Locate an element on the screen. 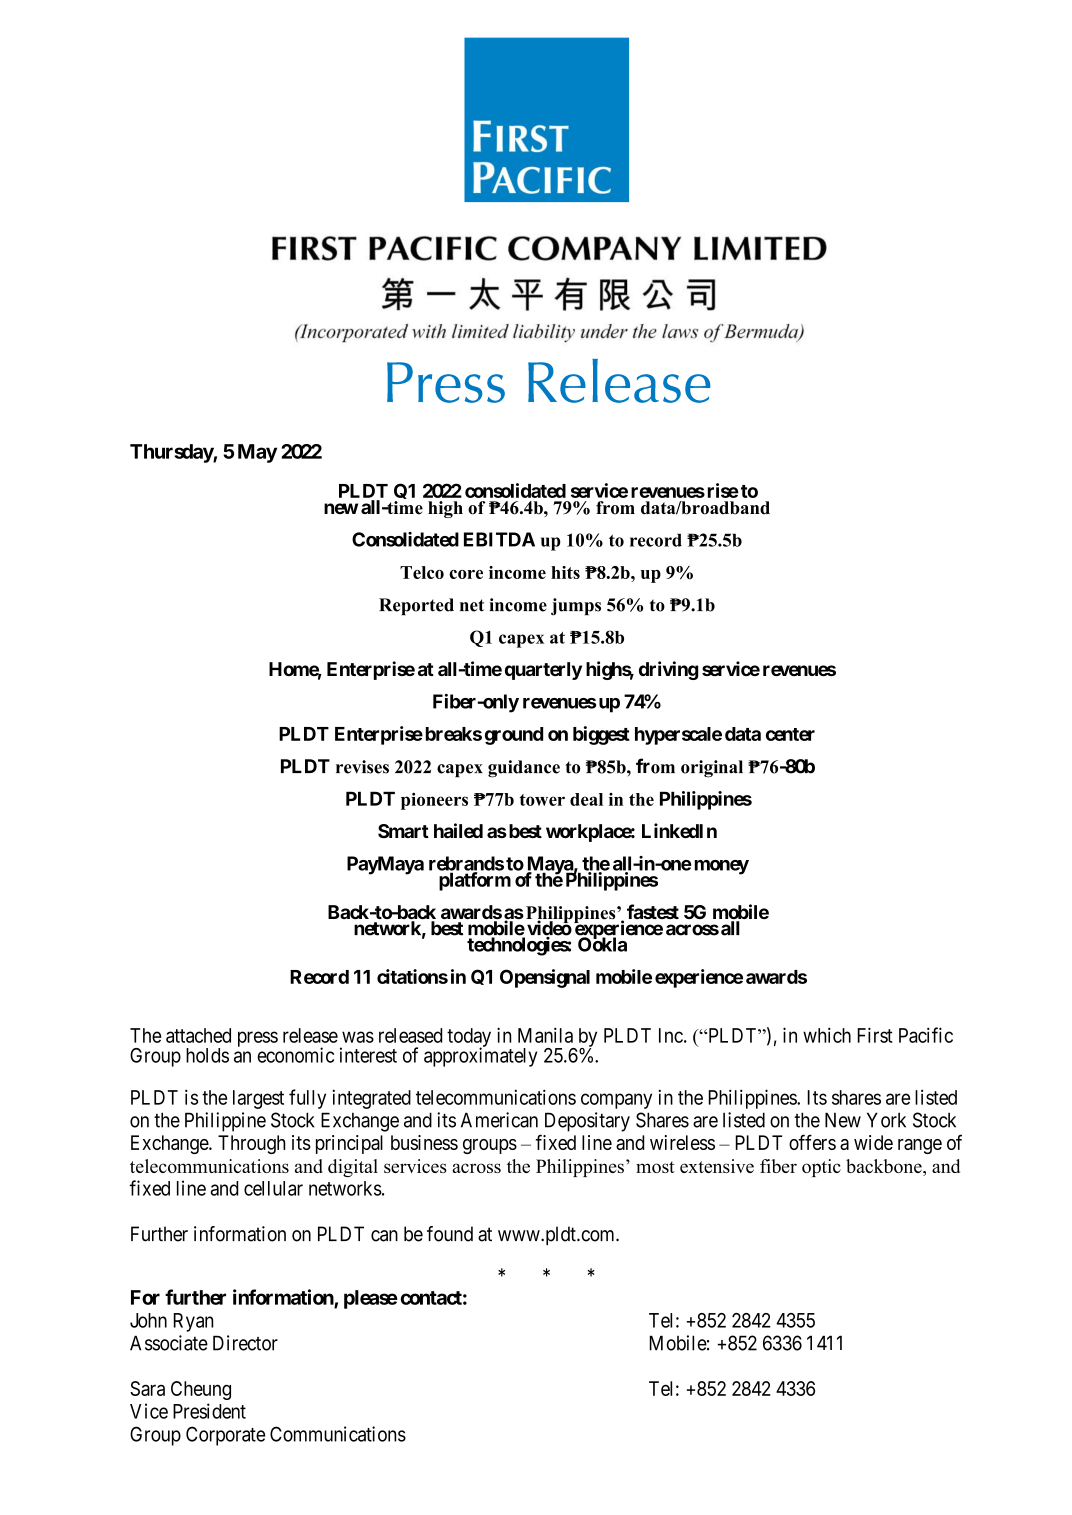  press is located at coordinates (258, 1039).
